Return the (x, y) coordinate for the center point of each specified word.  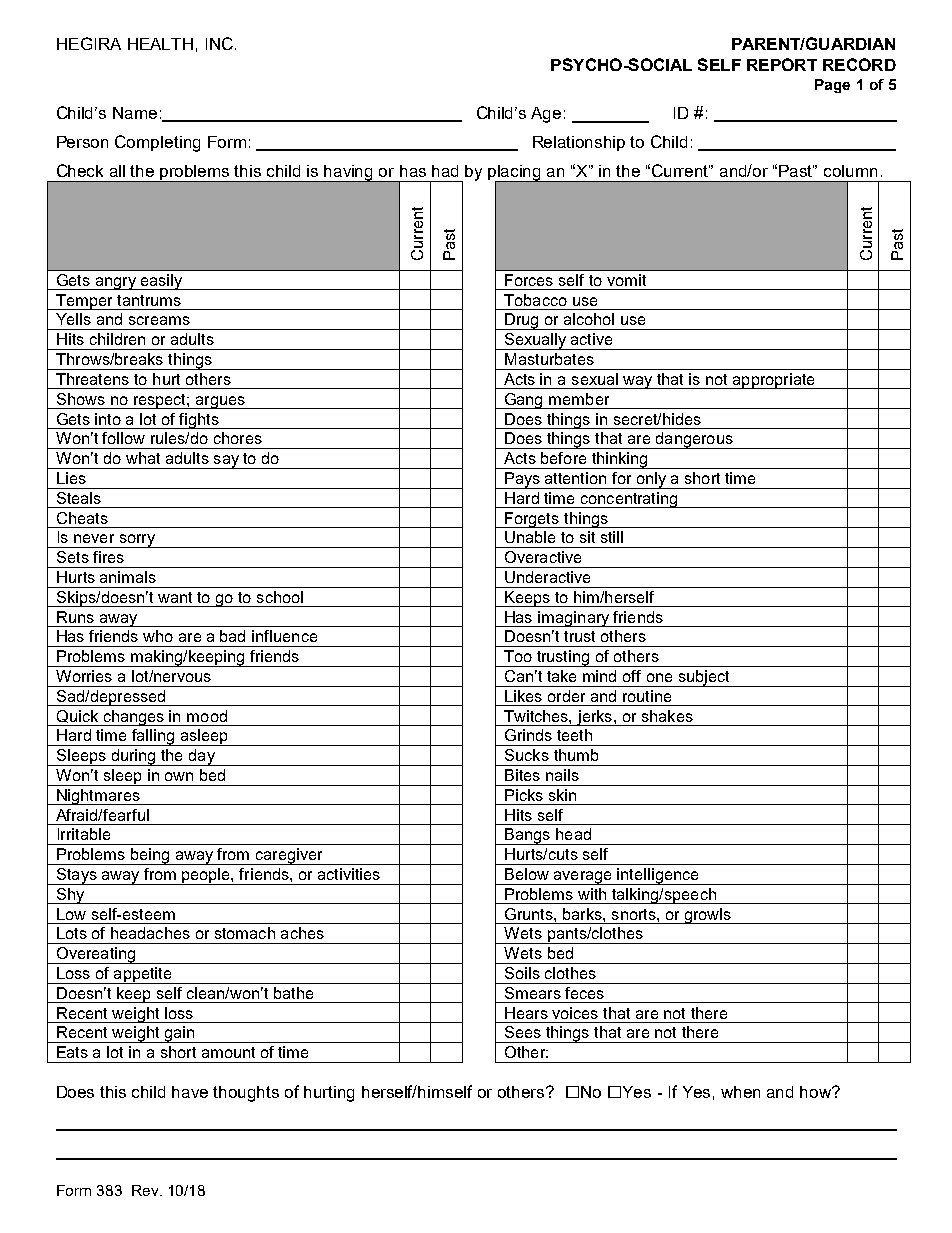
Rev (146, 1190)
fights (199, 421)
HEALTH (160, 44)
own (179, 776)
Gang (524, 401)
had (445, 171)
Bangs (528, 836)
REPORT (782, 64)
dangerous (694, 440)
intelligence (658, 876)
